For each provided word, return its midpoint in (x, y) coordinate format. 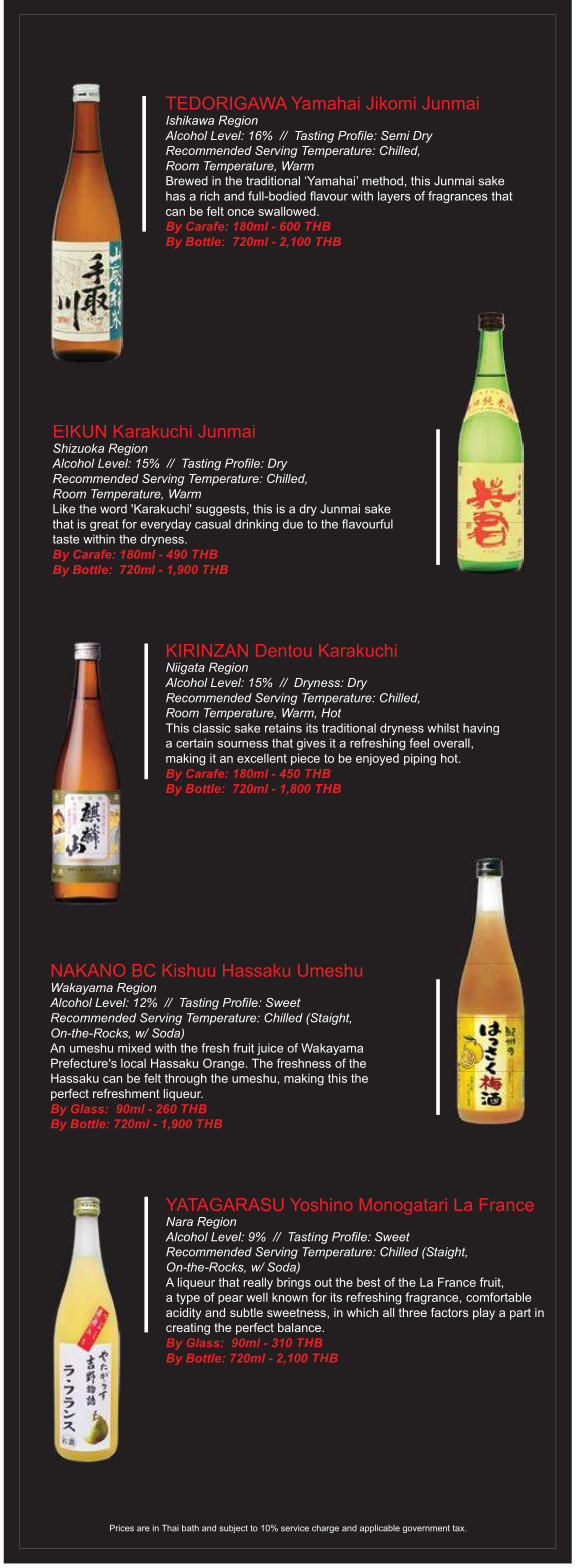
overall (452, 743)
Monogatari (403, 1206)
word (113, 509)
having (481, 729)
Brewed (187, 181)
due (293, 524)
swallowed (288, 211)
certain (194, 743)
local (133, 1063)
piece (305, 759)
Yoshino (321, 1204)
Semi (395, 135)
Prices (122, 1528)
